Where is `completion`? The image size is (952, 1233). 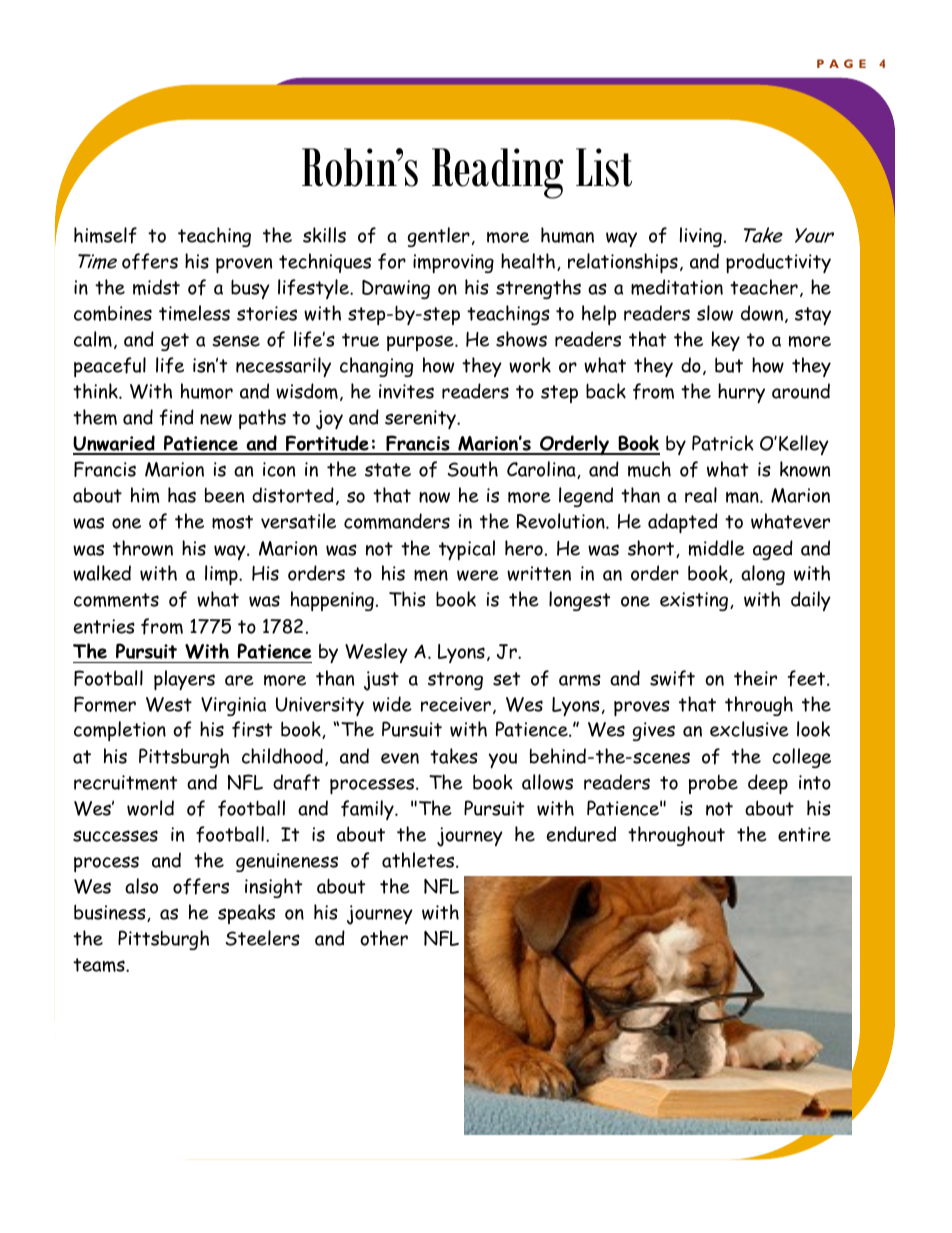
completion is located at coordinates (120, 731).
